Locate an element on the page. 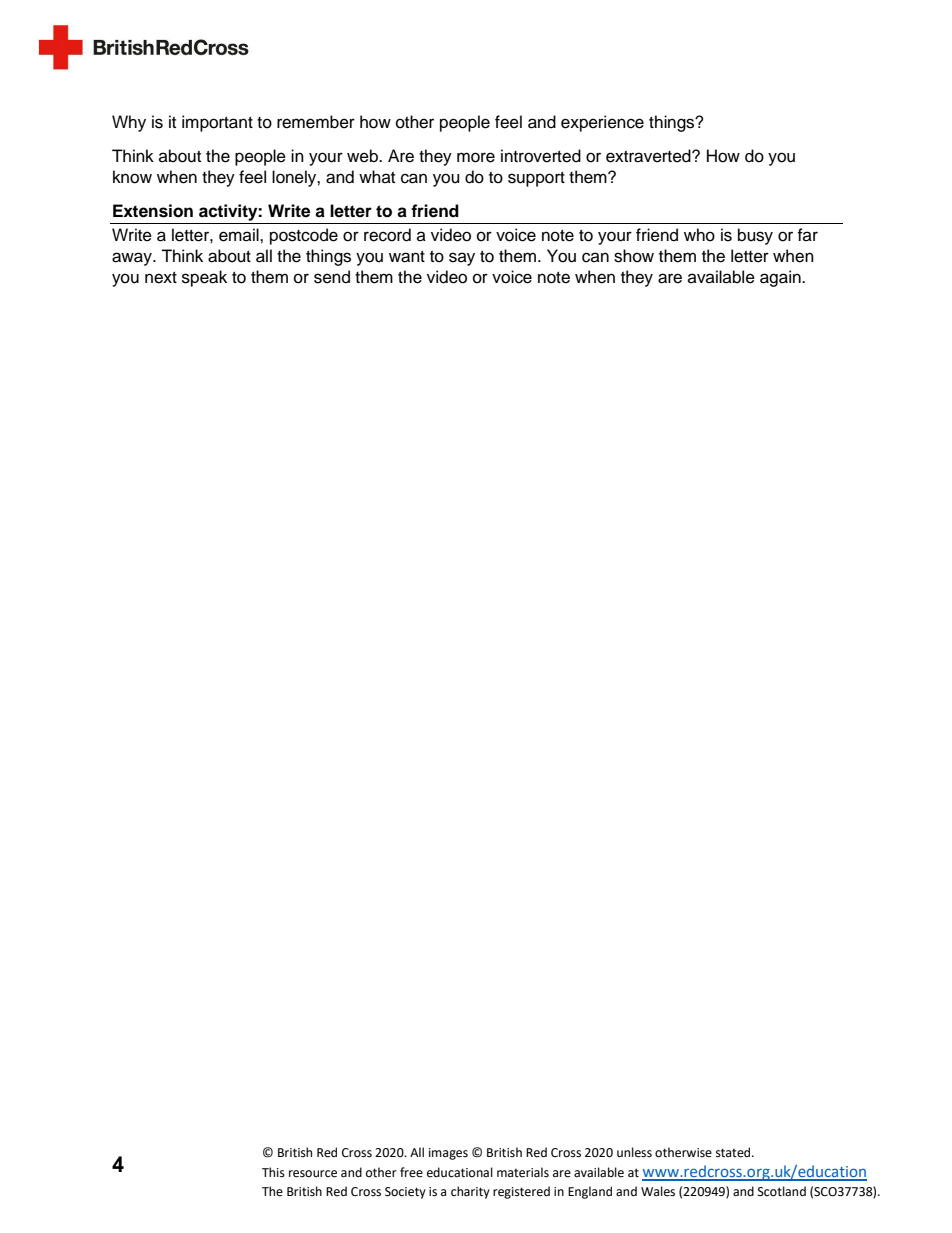  next is located at coordinates (161, 278).
